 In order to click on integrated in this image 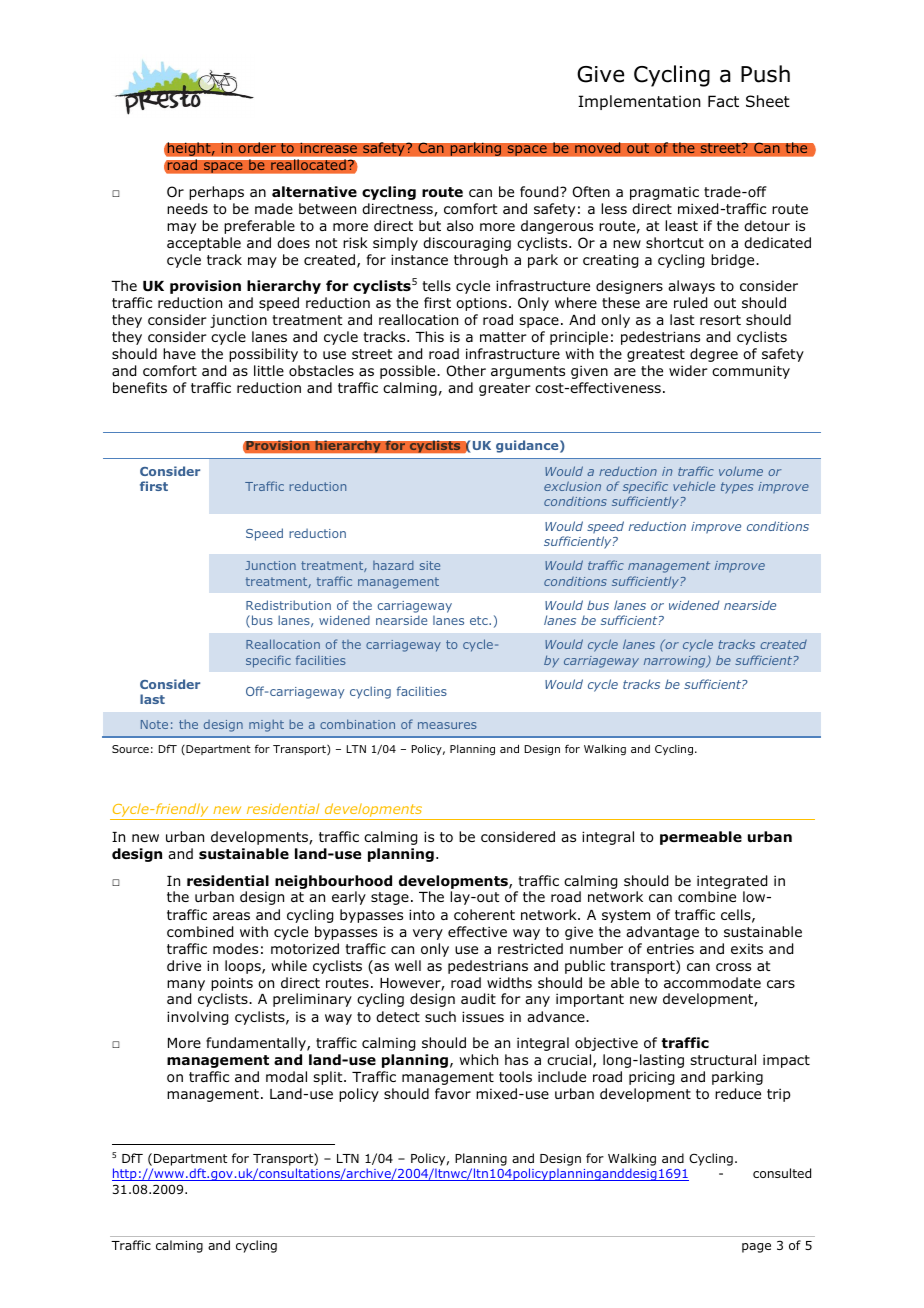, I will do `click(732, 882)`.
